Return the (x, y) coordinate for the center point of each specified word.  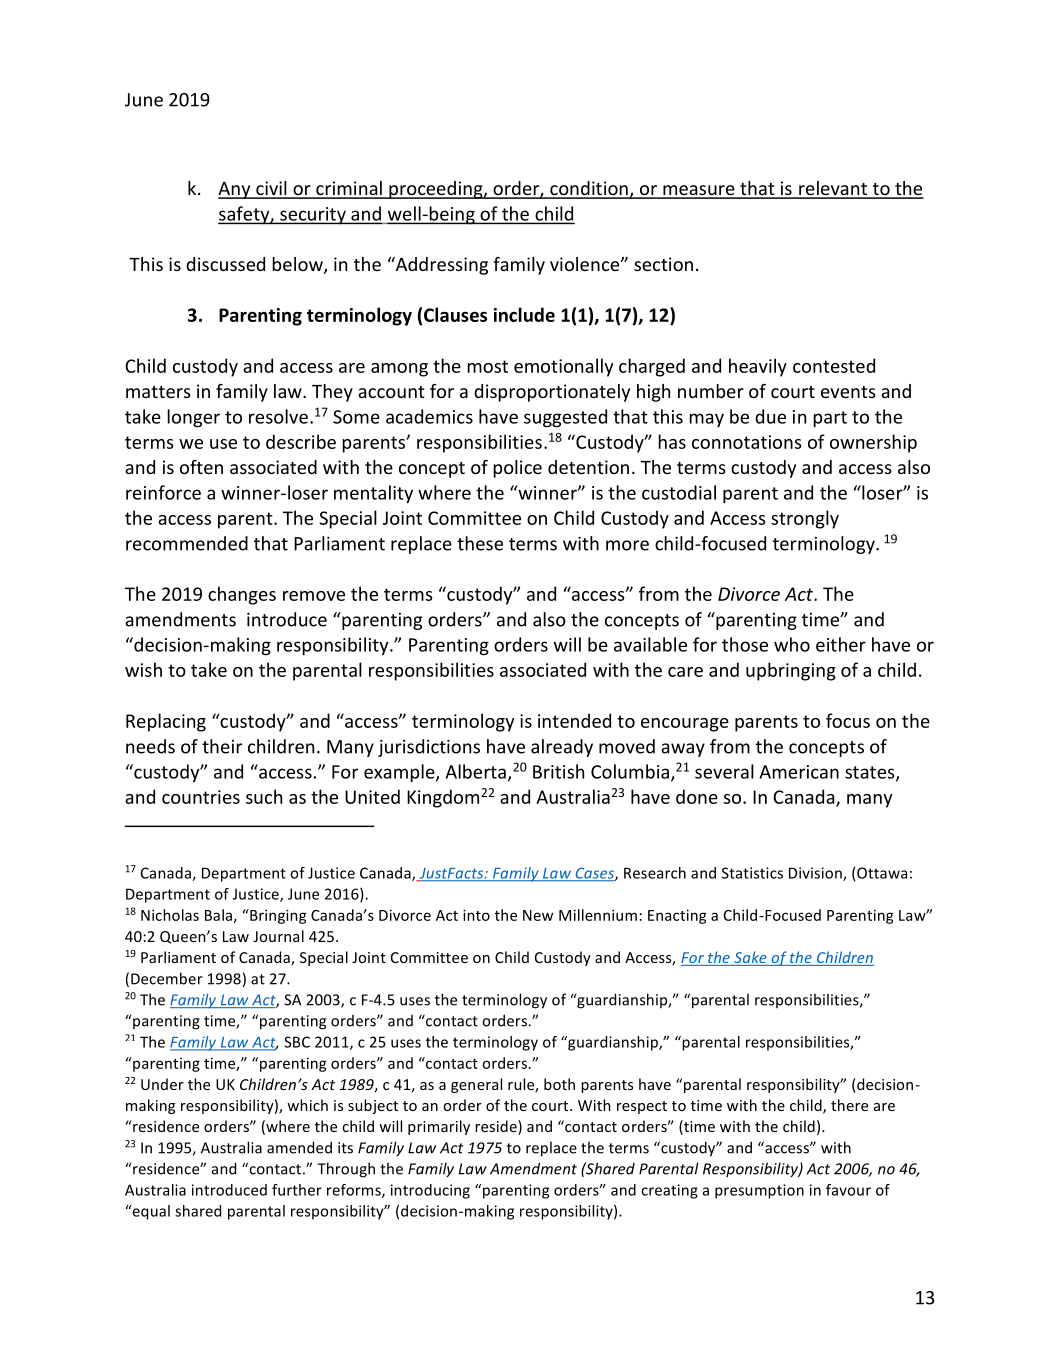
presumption (759, 1191)
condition (589, 189)
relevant (833, 189)
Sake (750, 958)
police (517, 469)
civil (271, 189)
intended (574, 720)
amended (299, 1147)
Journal (278, 936)
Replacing (166, 722)
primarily (439, 1127)
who (792, 644)
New (538, 915)
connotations (747, 442)
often (201, 467)
